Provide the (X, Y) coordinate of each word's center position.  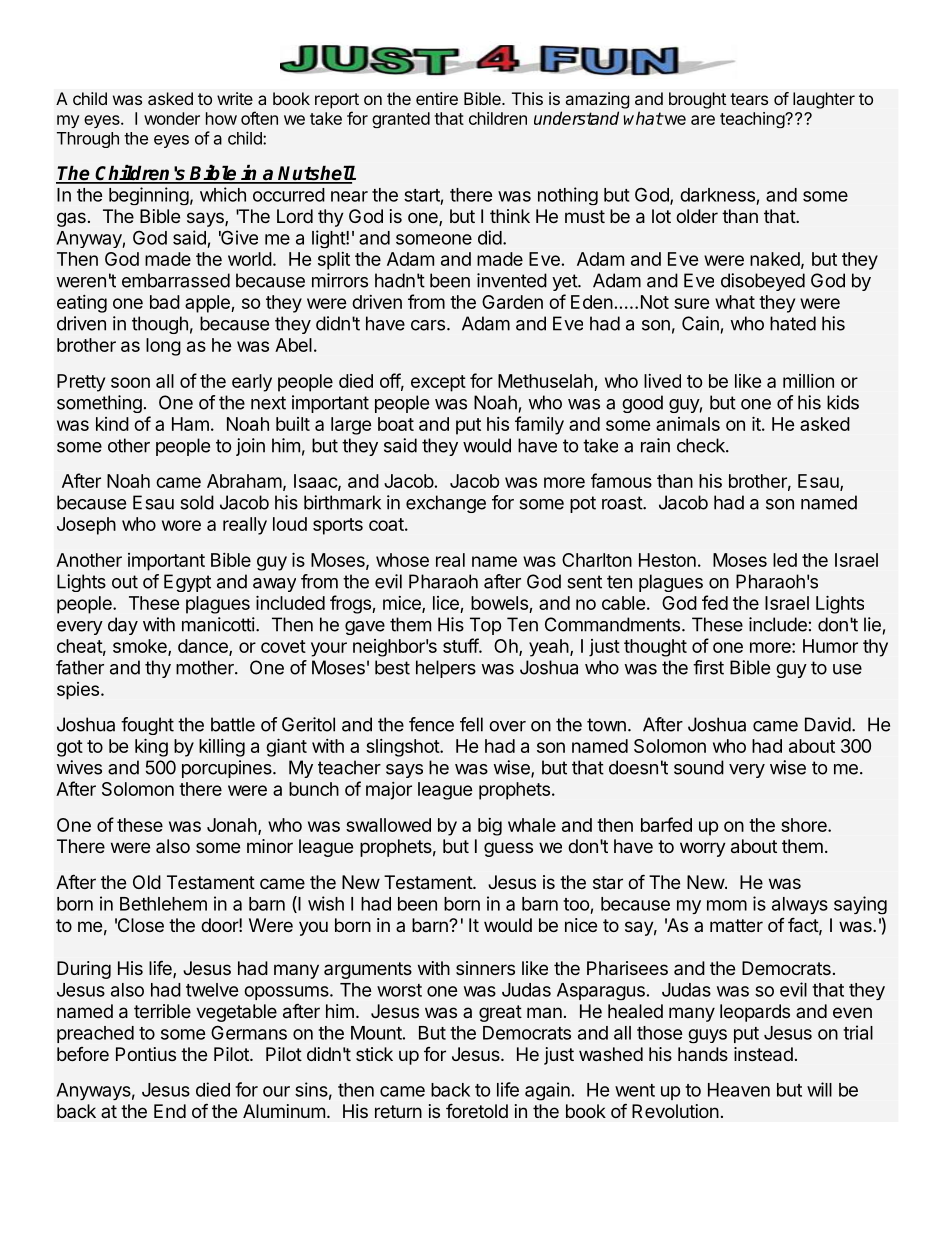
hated (793, 323)
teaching (753, 120)
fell (471, 724)
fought (147, 726)
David (828, 724)
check (702, 445)
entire (437, 98)
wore (181, 525)
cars (428, 325)
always (800, 905)
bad (165, 302)
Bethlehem (163, 904)
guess (508, 849)
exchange (446, 504)
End (170, 1111)
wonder (172, 118)
